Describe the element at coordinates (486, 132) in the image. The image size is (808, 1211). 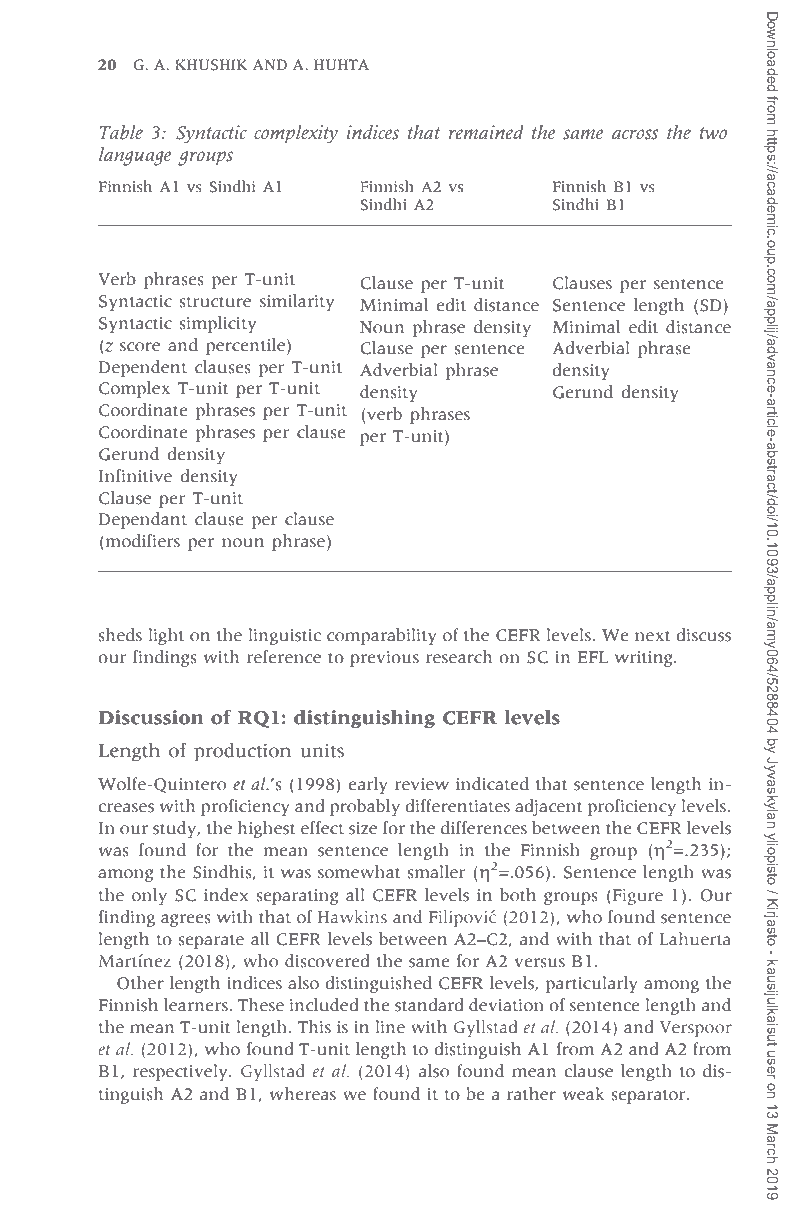
I see `remained` at that location.
